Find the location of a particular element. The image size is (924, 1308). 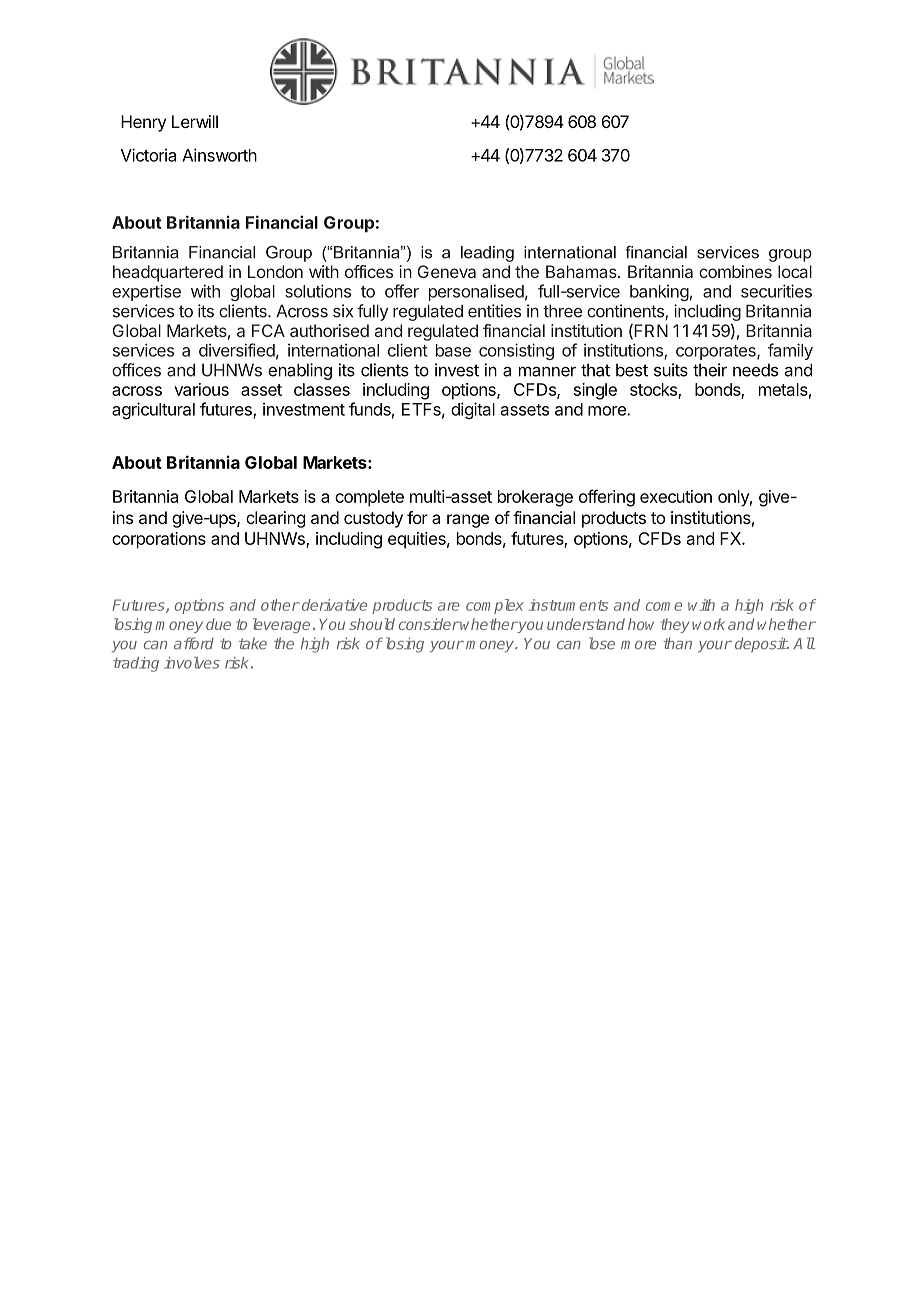

leading is located at coordinates (487, 254).
